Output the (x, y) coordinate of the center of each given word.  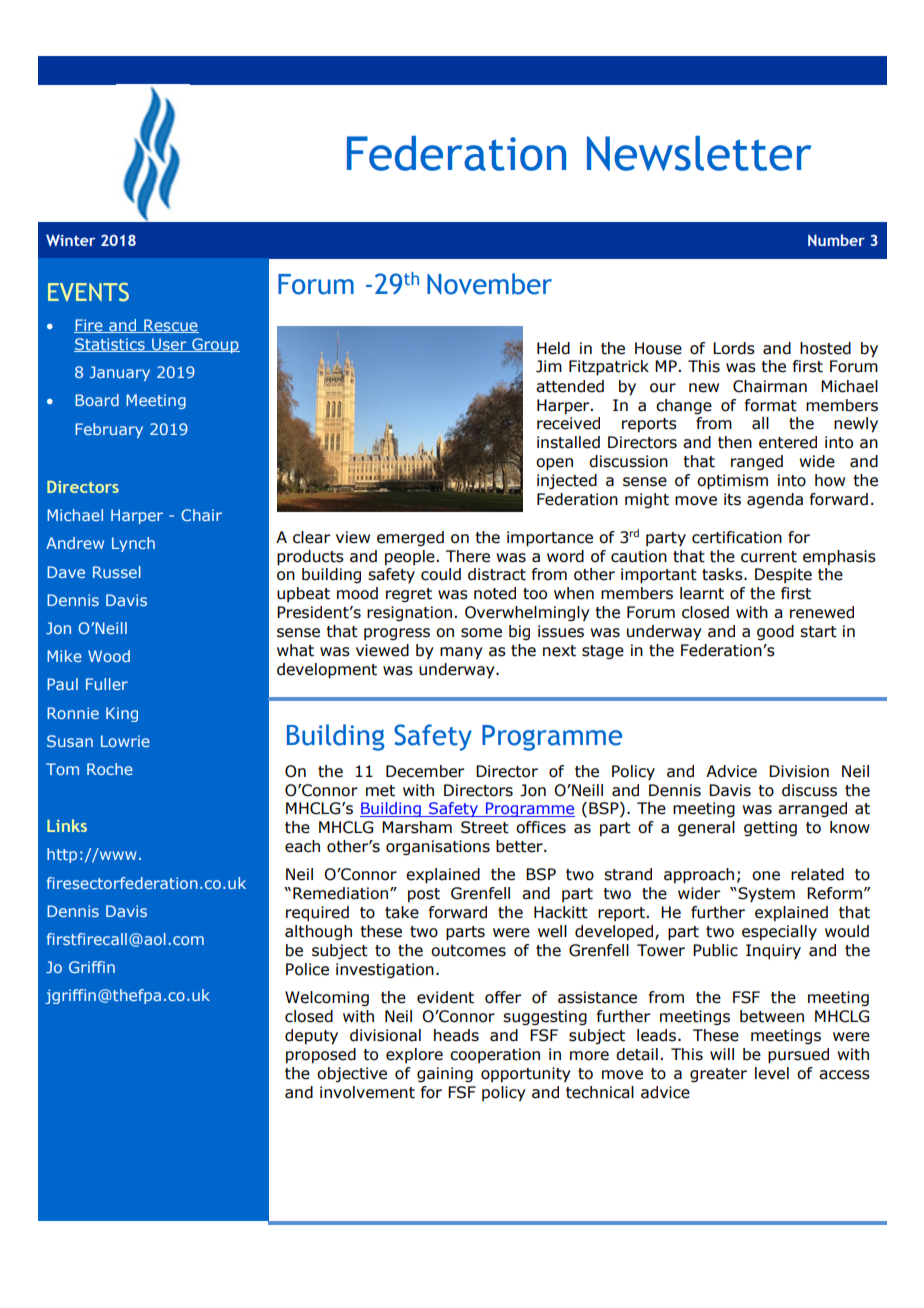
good (775, 632)
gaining (445, 1074)
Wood (109, 656)
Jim (549, 366)
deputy (311, 1037)
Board (97, 400)
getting (770, 828)
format (771, 405)
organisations (438, 847)
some (481, 633)
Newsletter (699, 153)
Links (67, 825)
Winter (70, 240)
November (489, 284)
